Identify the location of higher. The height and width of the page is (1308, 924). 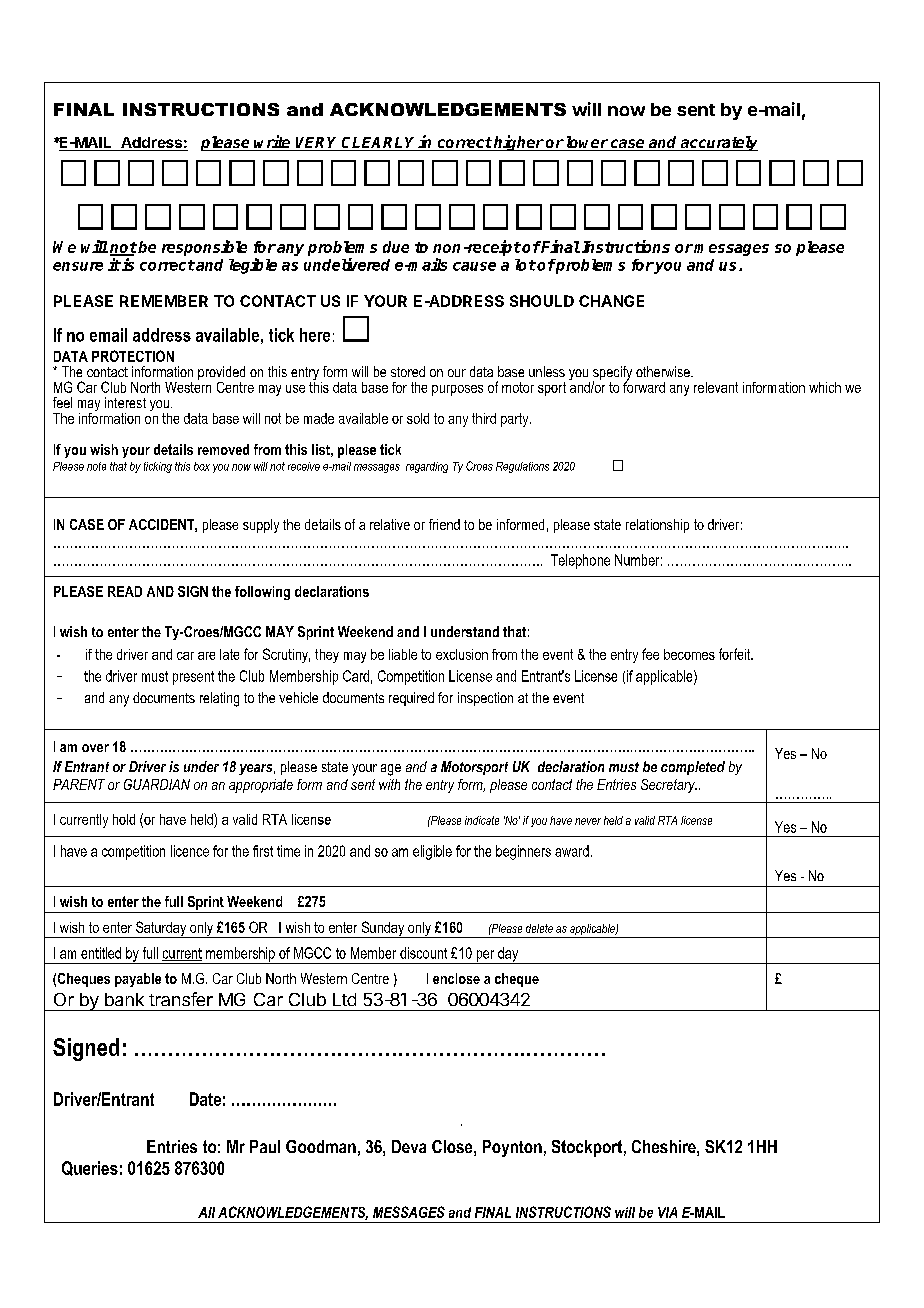
(518, 143).
